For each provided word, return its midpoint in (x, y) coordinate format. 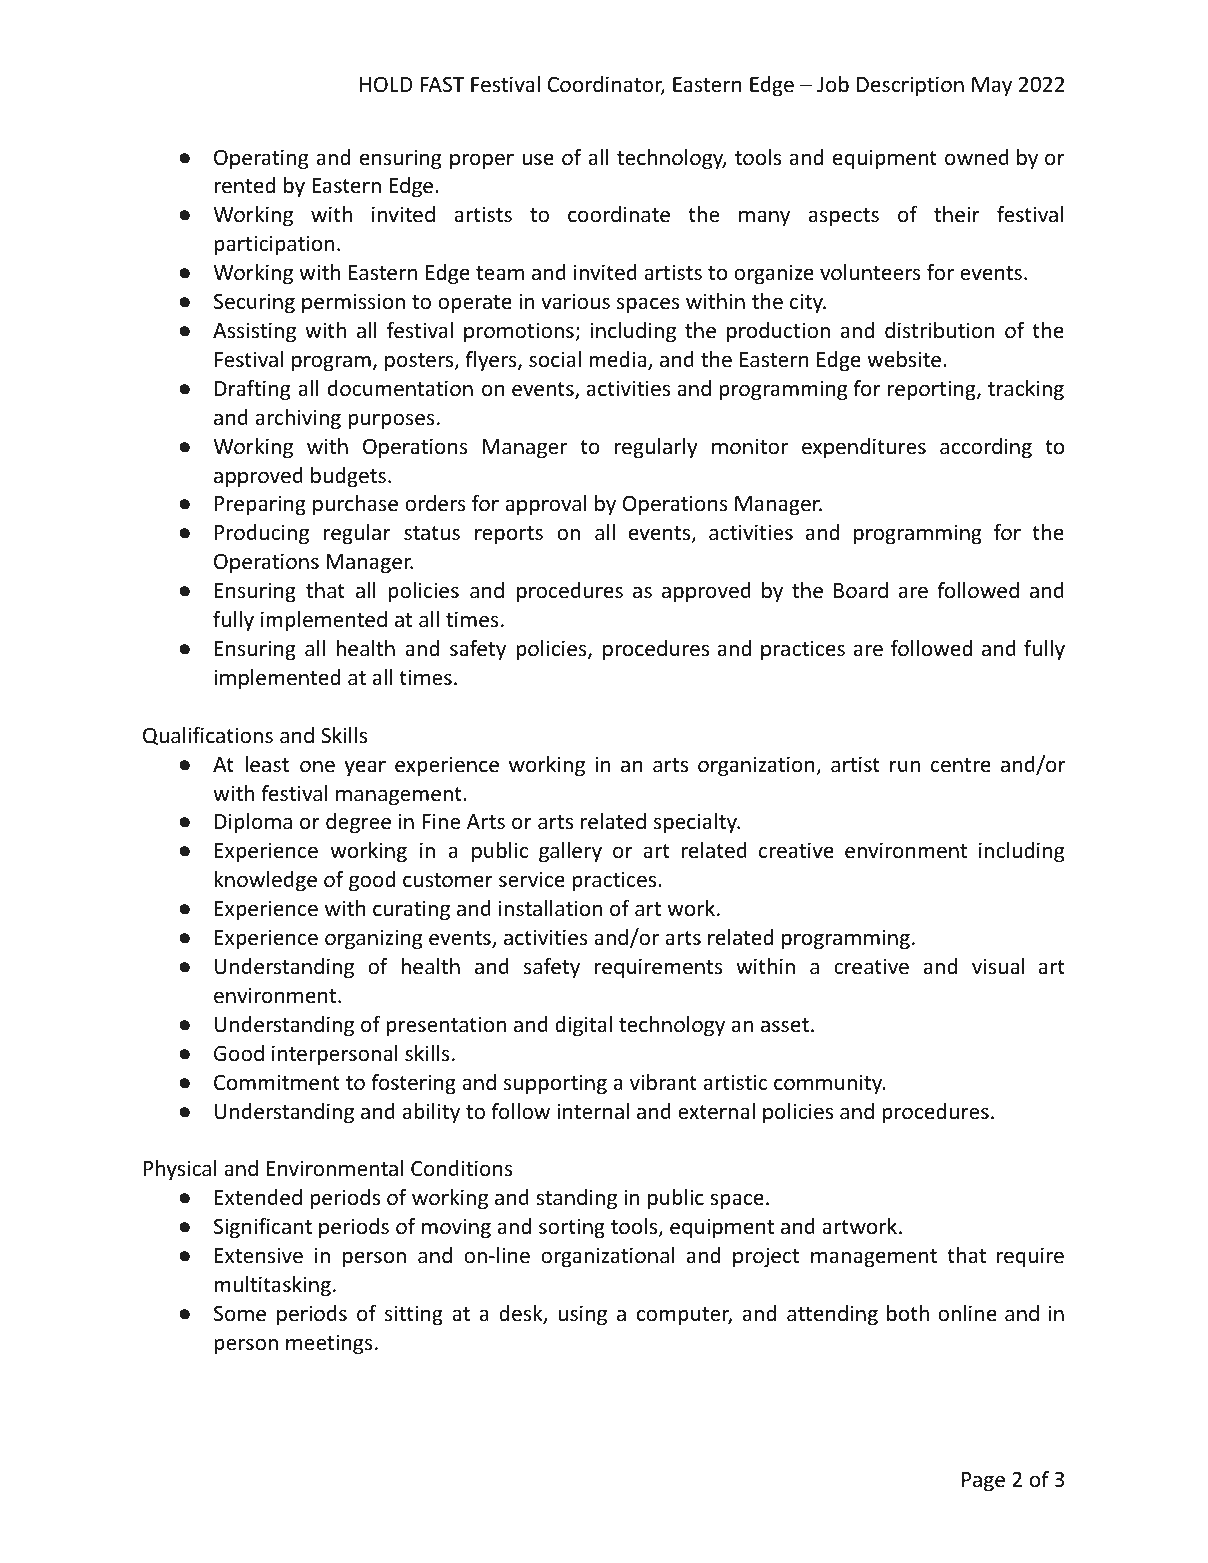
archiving (298, 419)
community (829, 1084)
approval (545, 505)
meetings (329, 1344)
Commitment (277, 1082)
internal (593, 1111)
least (267, 764)
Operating (261, 159)
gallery (570, 852)
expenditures (864, 448)
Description (910, 86)
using (582, 1315)
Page (983, 1482)
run (905, 766)
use (538, 160)
